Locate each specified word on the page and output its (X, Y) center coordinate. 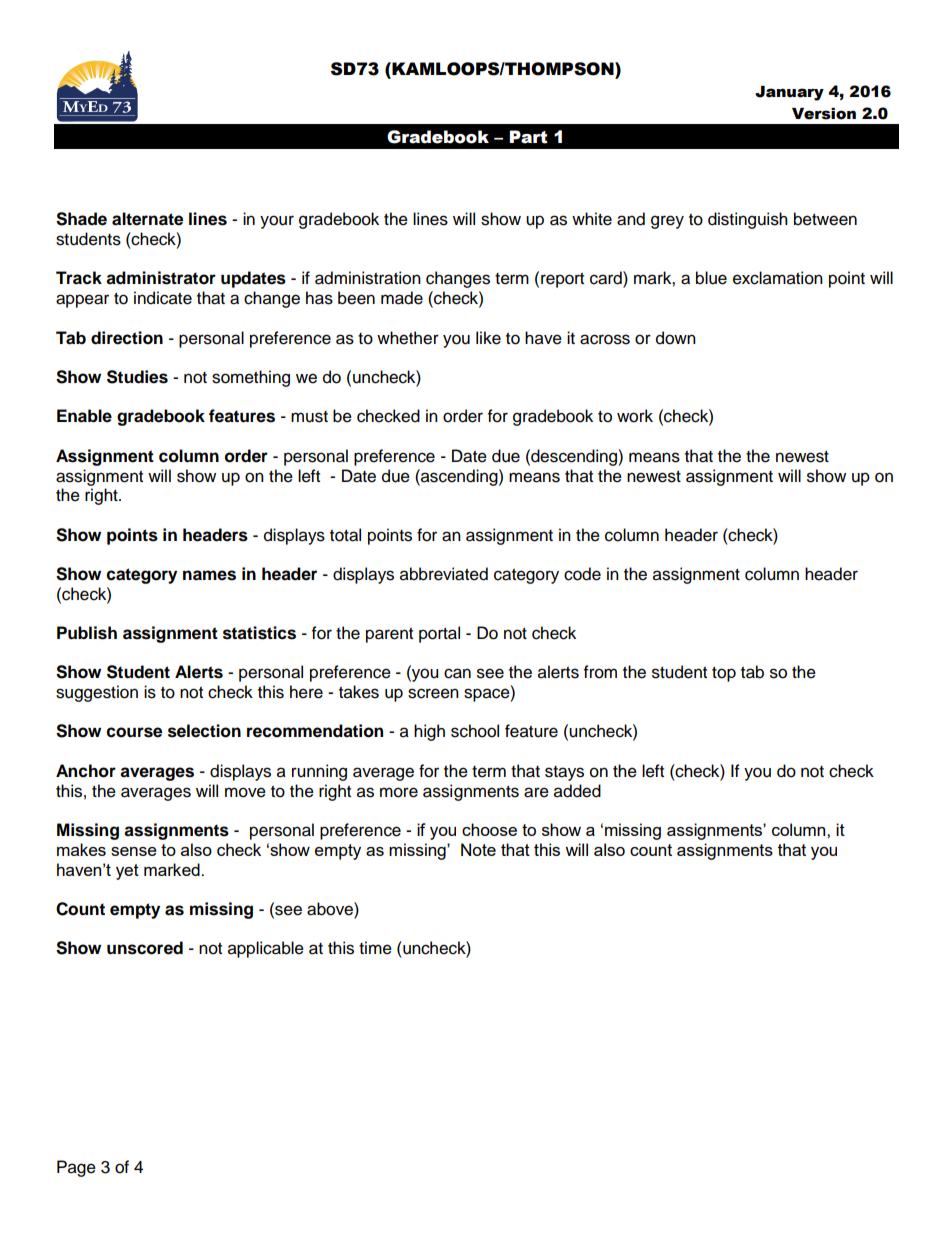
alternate (147, 219)
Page (76, 1168)
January (789, 93)
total (345, 535)
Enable (84, 416)
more (399, 792)
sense (134, 851)
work (635, 416)
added (577, 791)
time (375, 948)
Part (528, 137)
